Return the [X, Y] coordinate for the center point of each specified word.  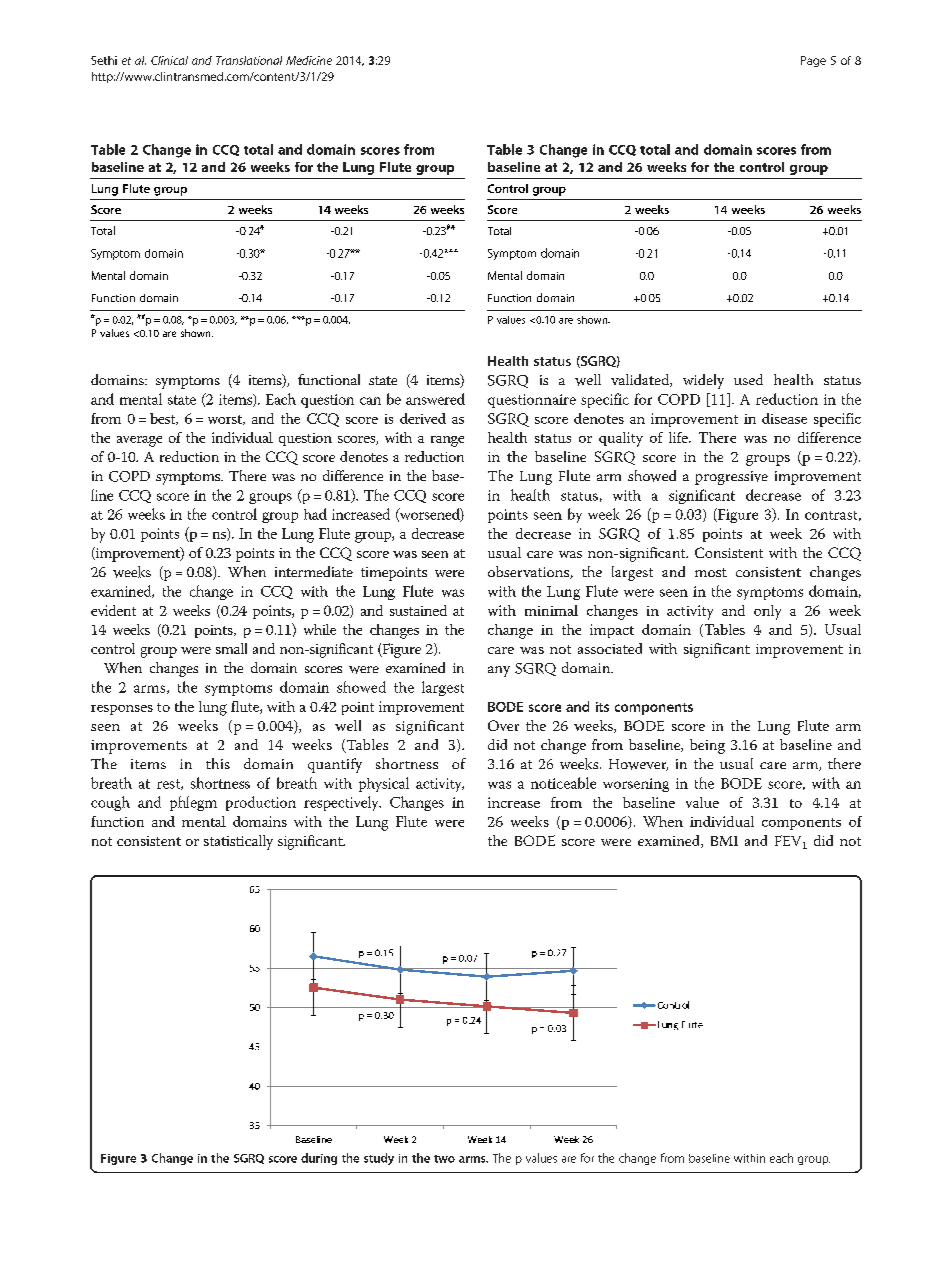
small [231, 648]
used [748, 379]
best [164, 419]
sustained [418, 610]
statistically [238, 842]
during [319, 1159]
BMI [724, 841]
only [767, 612]
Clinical [169, 60]
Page [813, 61]
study [379, 1159]
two [444, 1159]
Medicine [309, 60]
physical [384, 784]
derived [423, 418]
